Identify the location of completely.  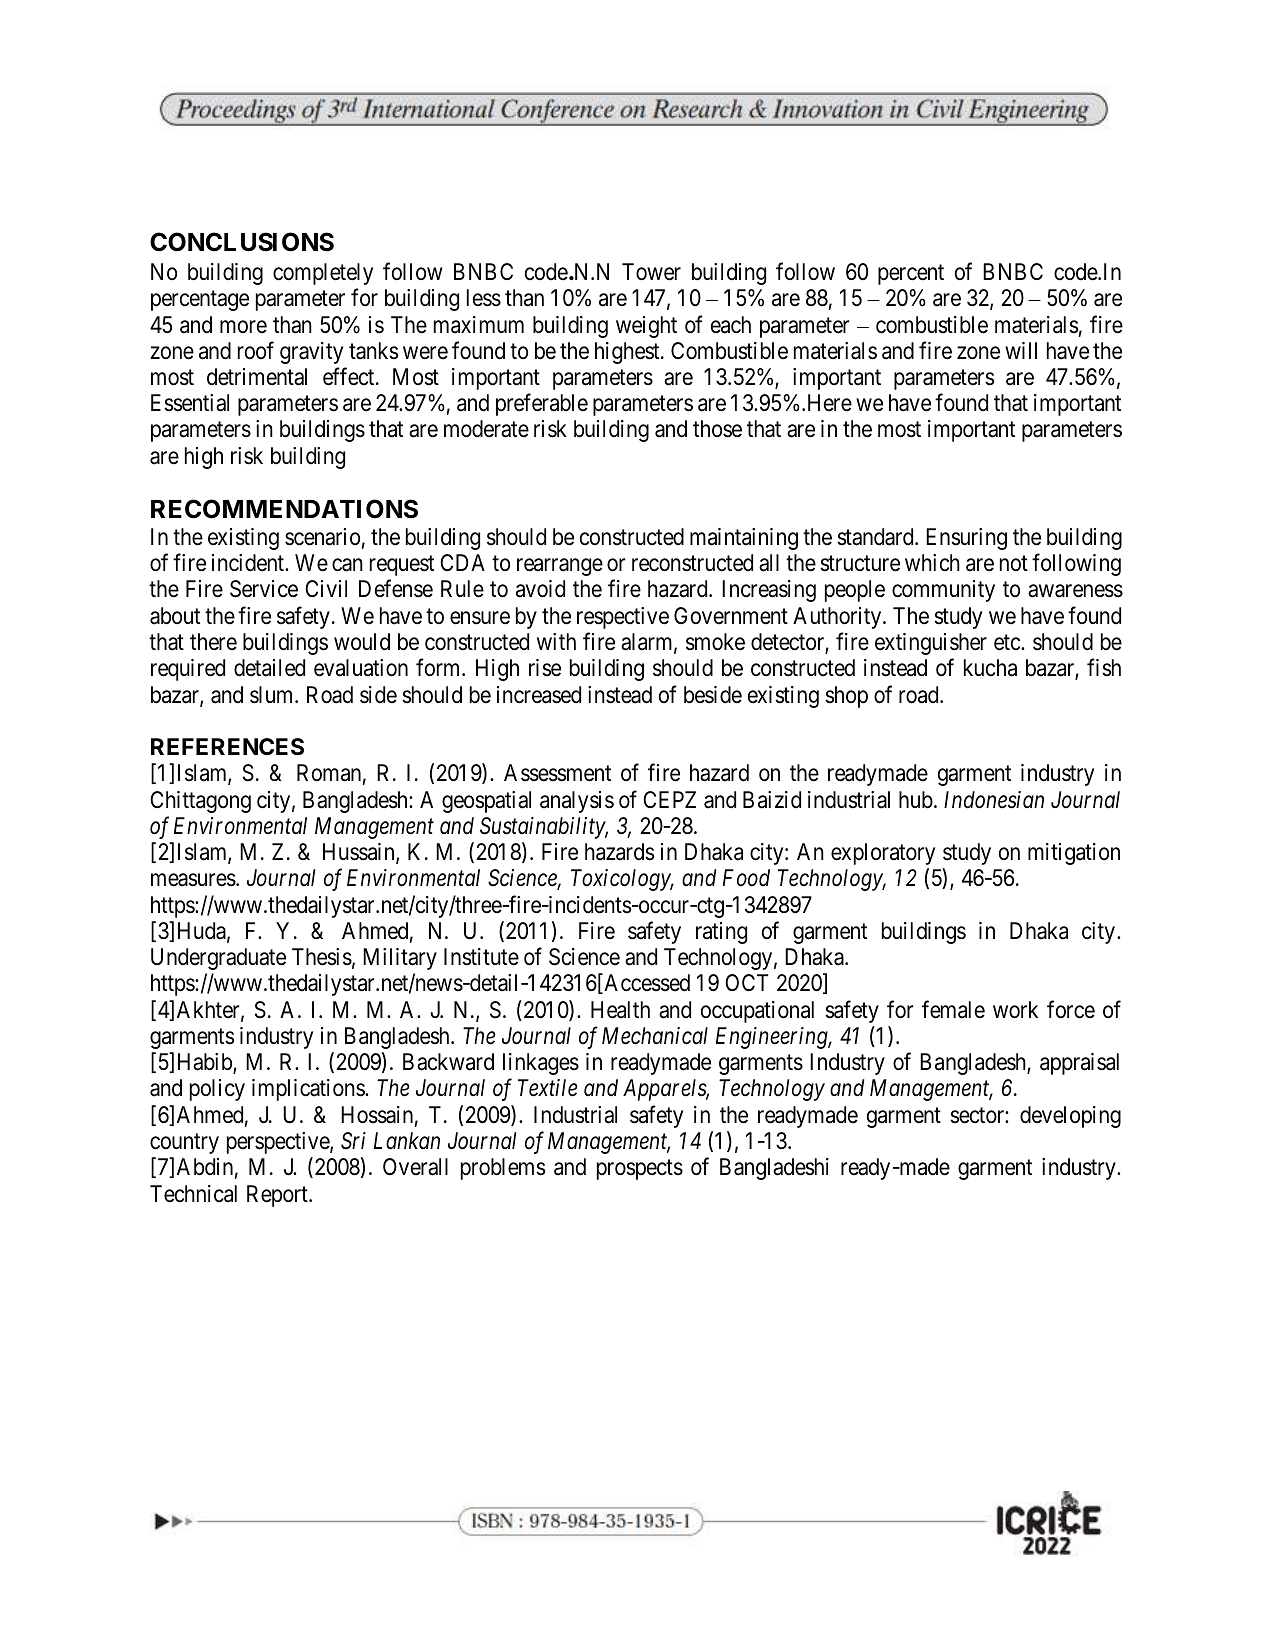
(323, 274).
